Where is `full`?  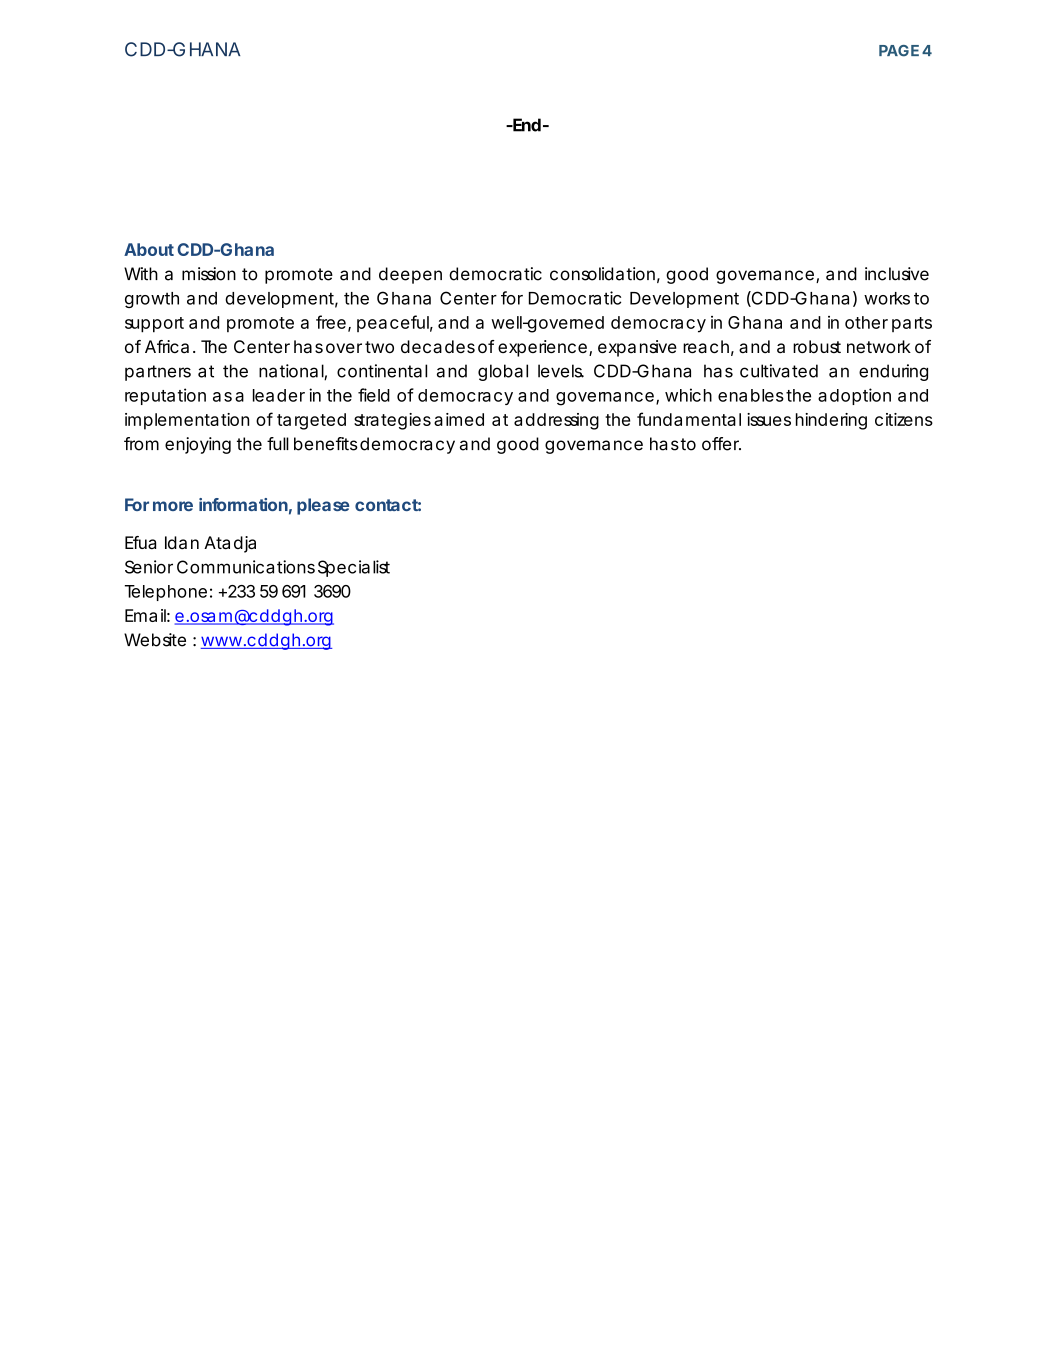
full is located at coordinates (278, 444).
